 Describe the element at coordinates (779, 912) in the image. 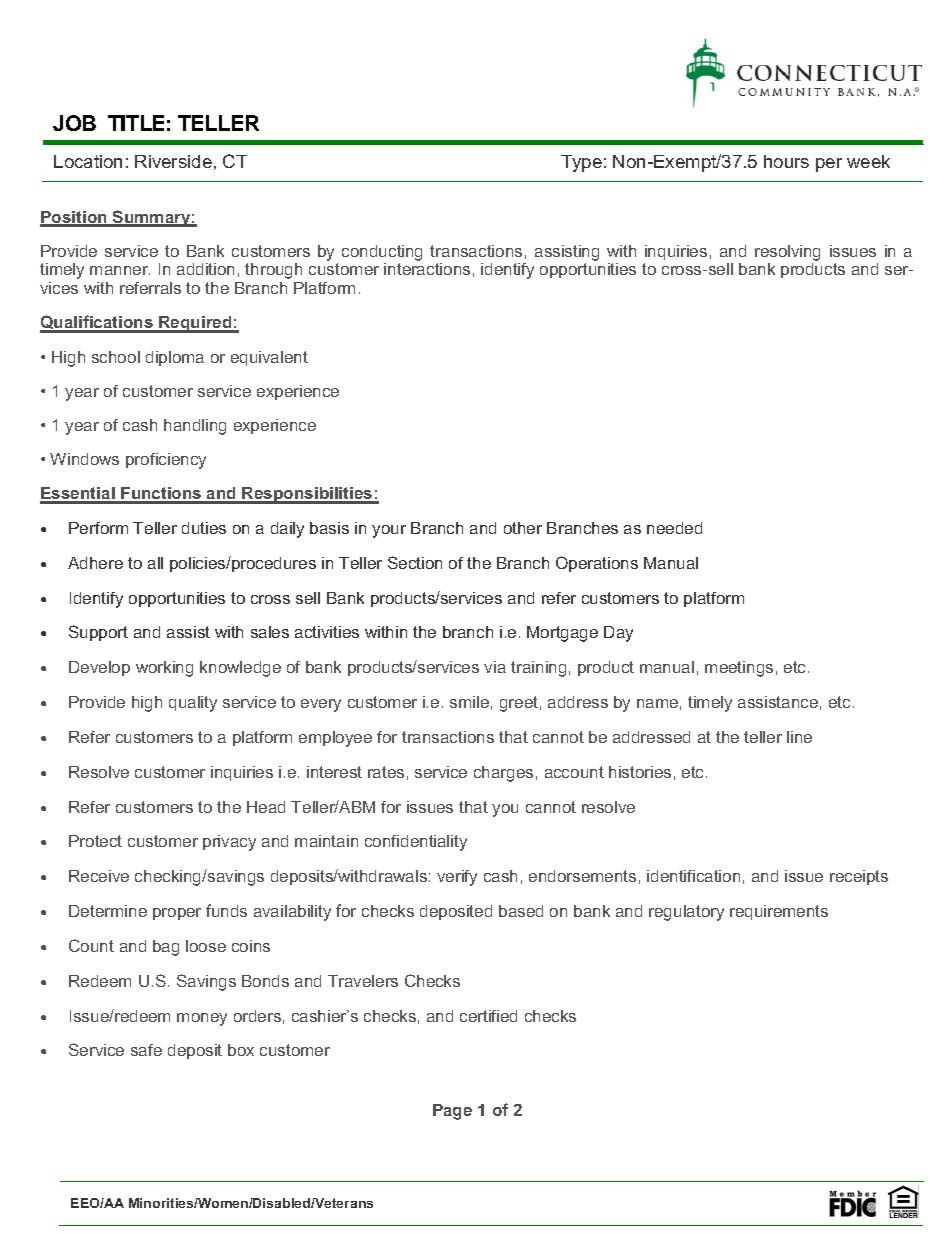

I see `requirements` at that location.
